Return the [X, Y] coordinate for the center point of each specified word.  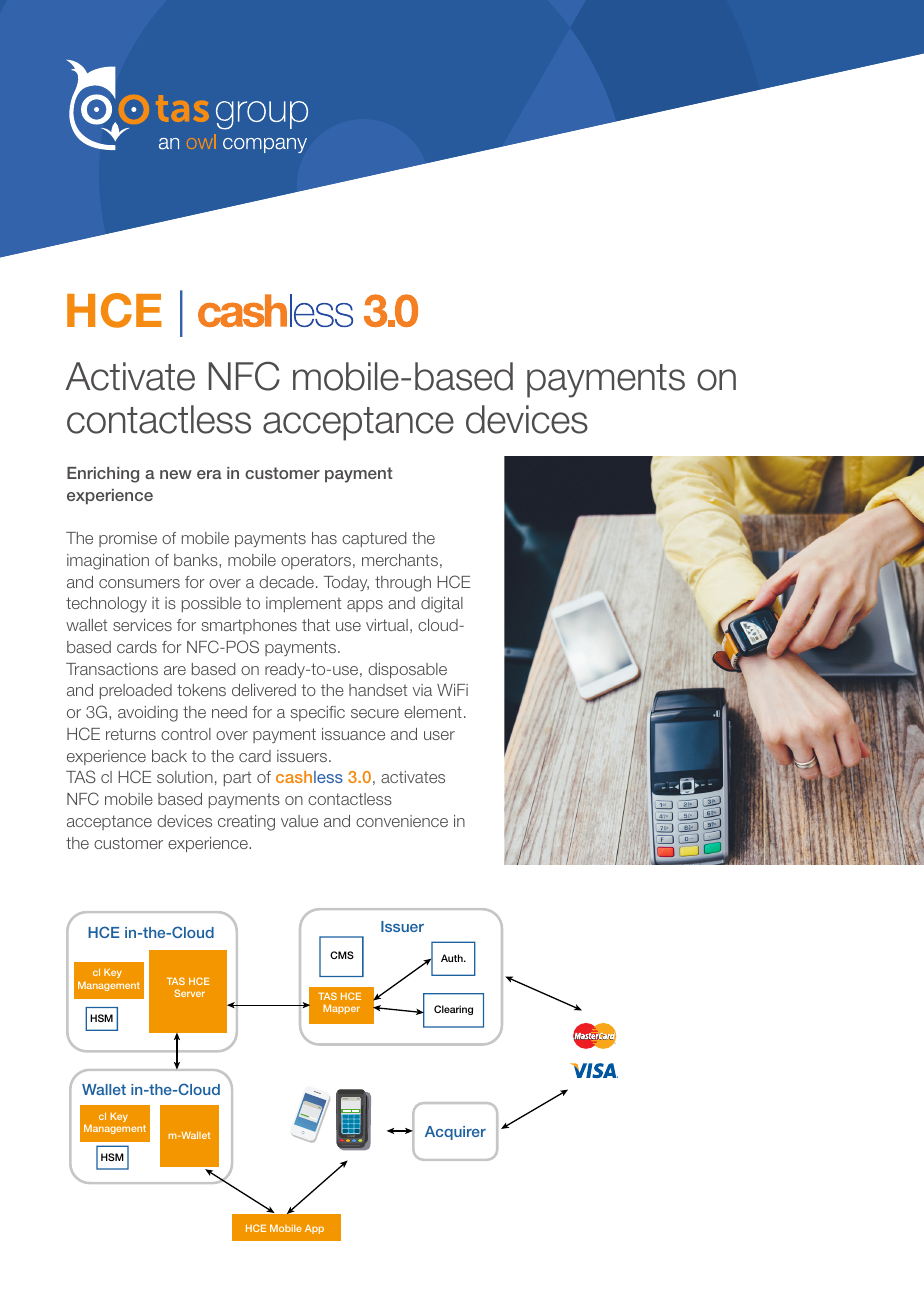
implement [303, 604]
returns [131, 734]
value [299, 821]
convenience [402, 821]
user [439, 735]
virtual [387, 625]
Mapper [341, 1009]
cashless [309, 777]
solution [185, 777]
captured [374, 539]
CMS [342, 955]
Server [189, 993]
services [142, 625]
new [176, 474]
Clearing [453, 1010]
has [324, 538]
